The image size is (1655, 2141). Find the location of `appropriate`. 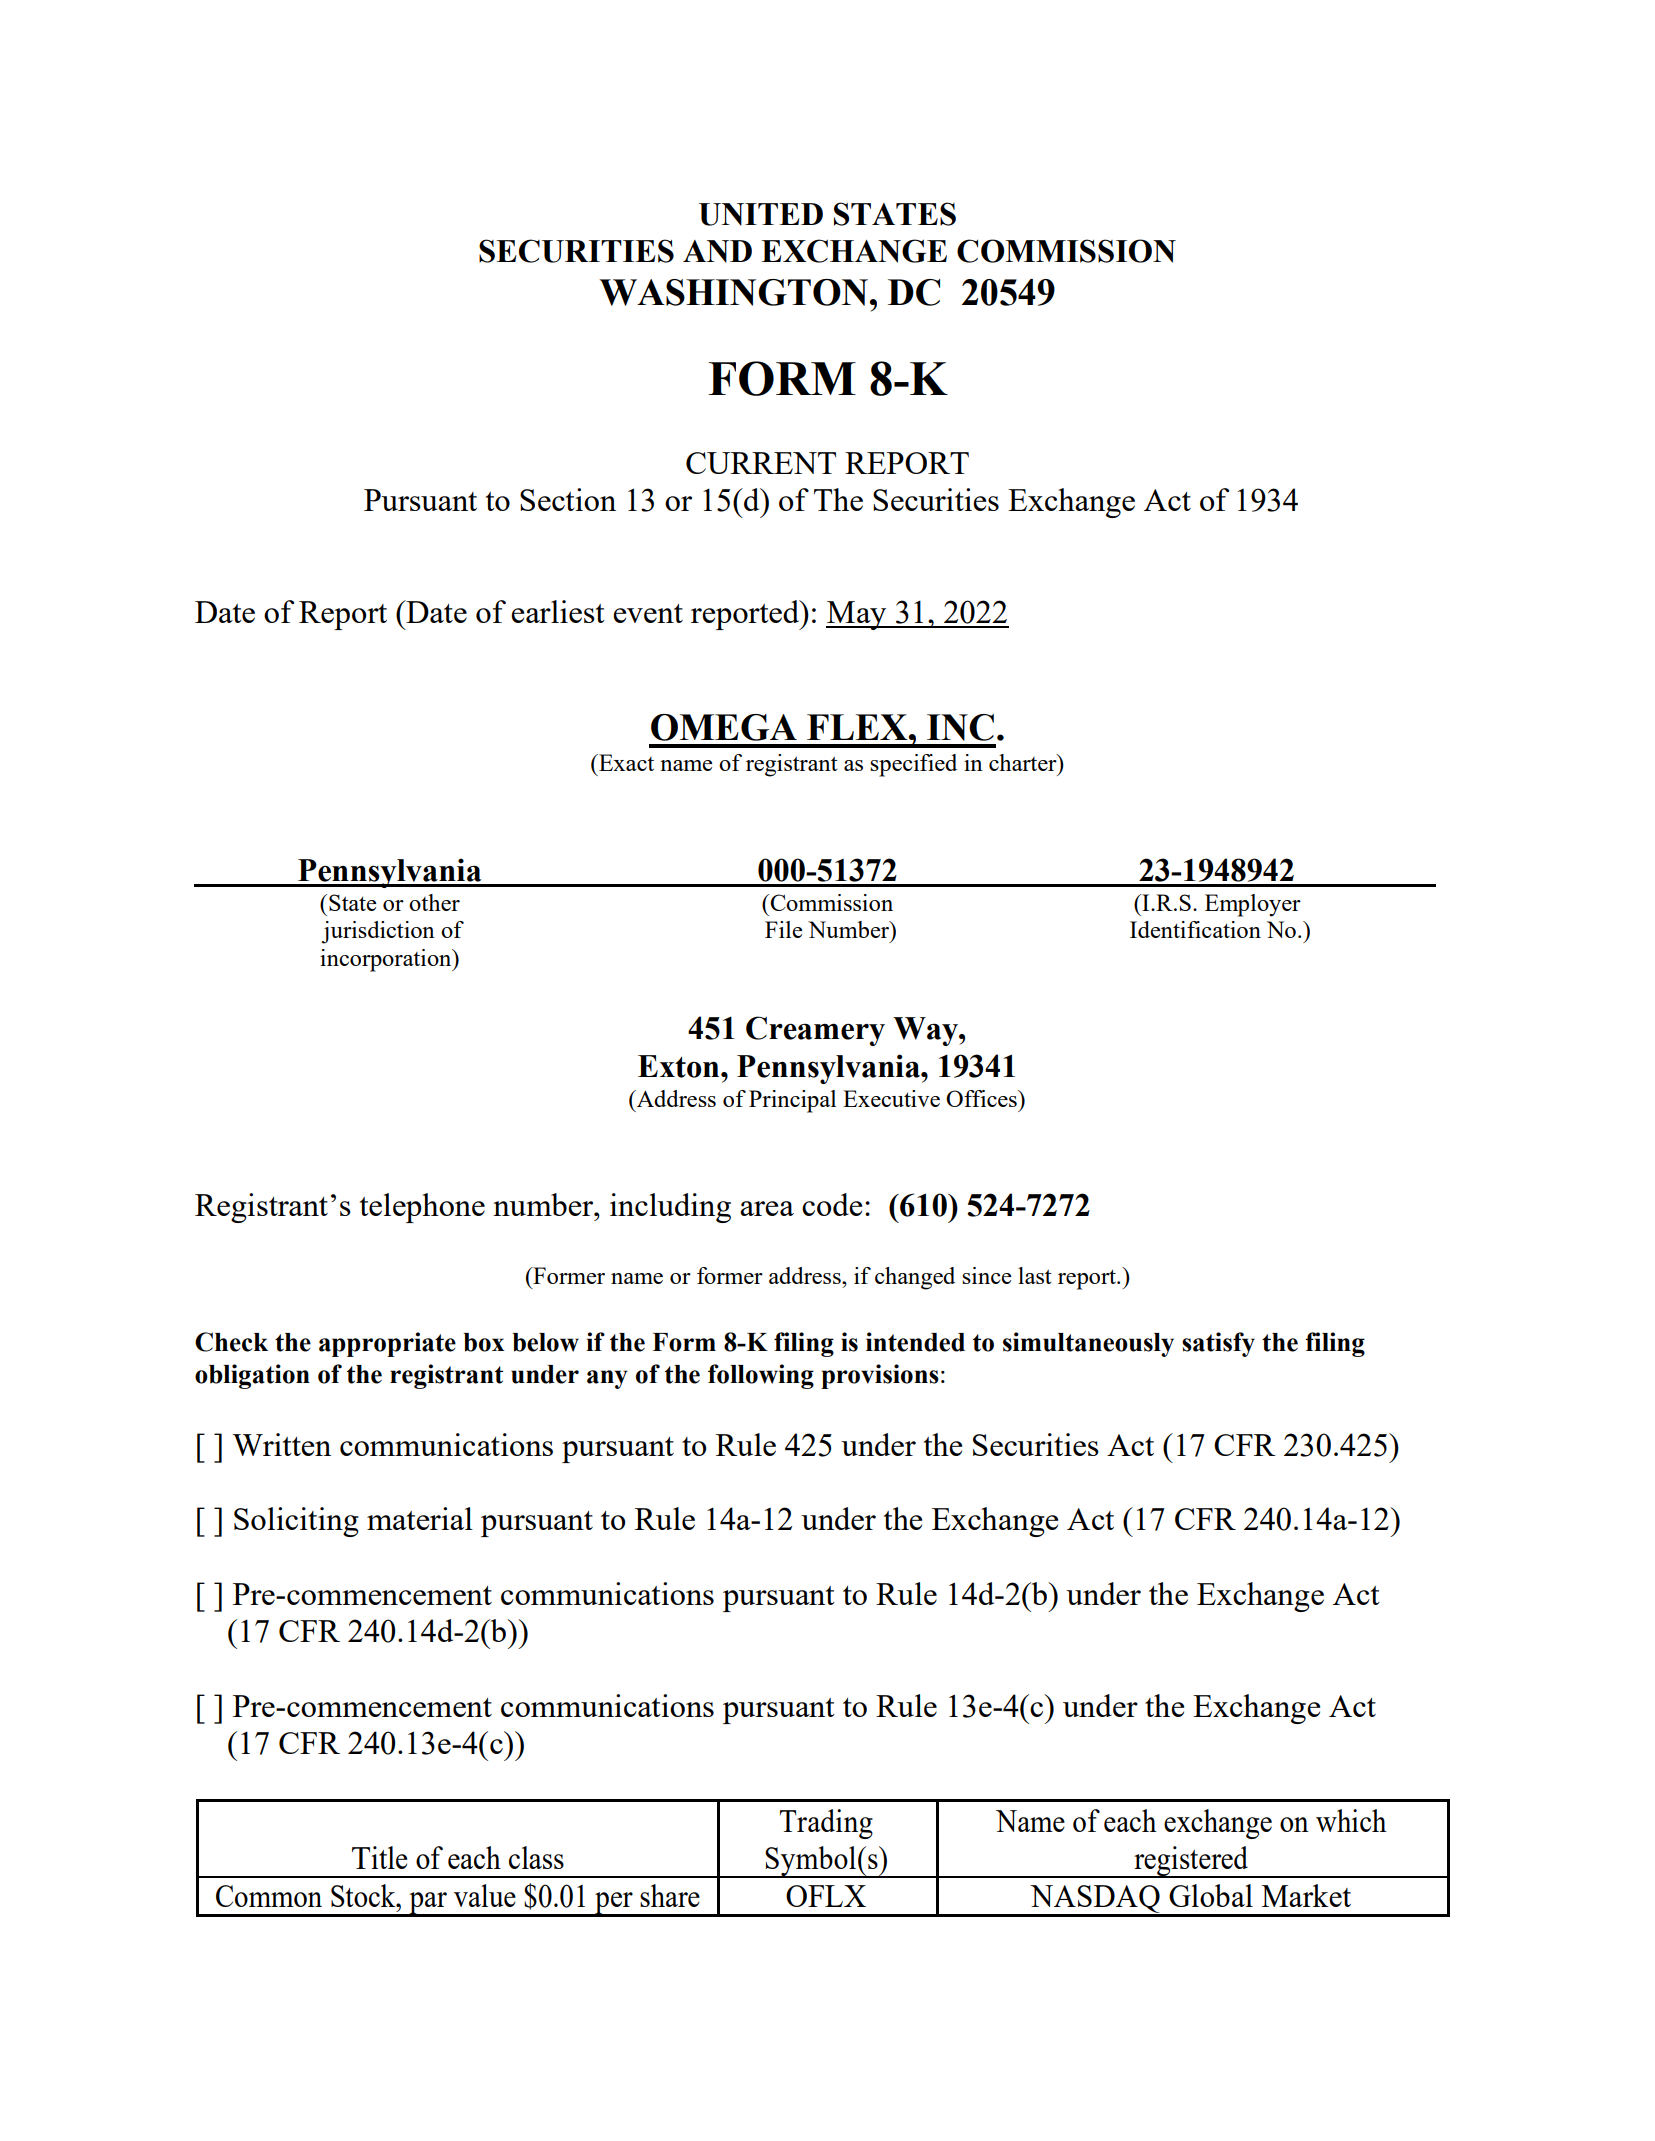

appropriate is located at coordinates (387, 1344).
